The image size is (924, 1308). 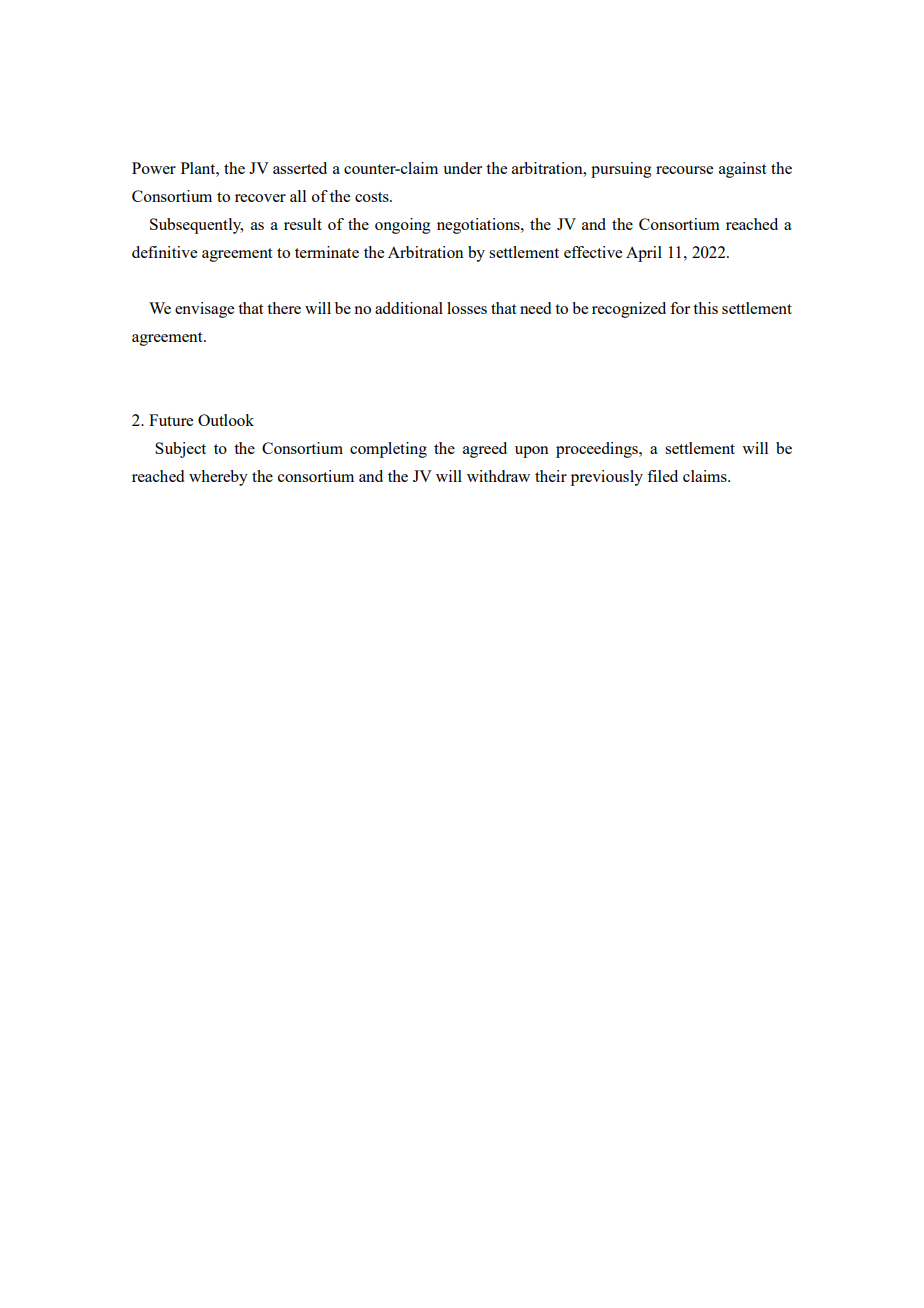 I want to click on Power, so click(x=154, y=168).
